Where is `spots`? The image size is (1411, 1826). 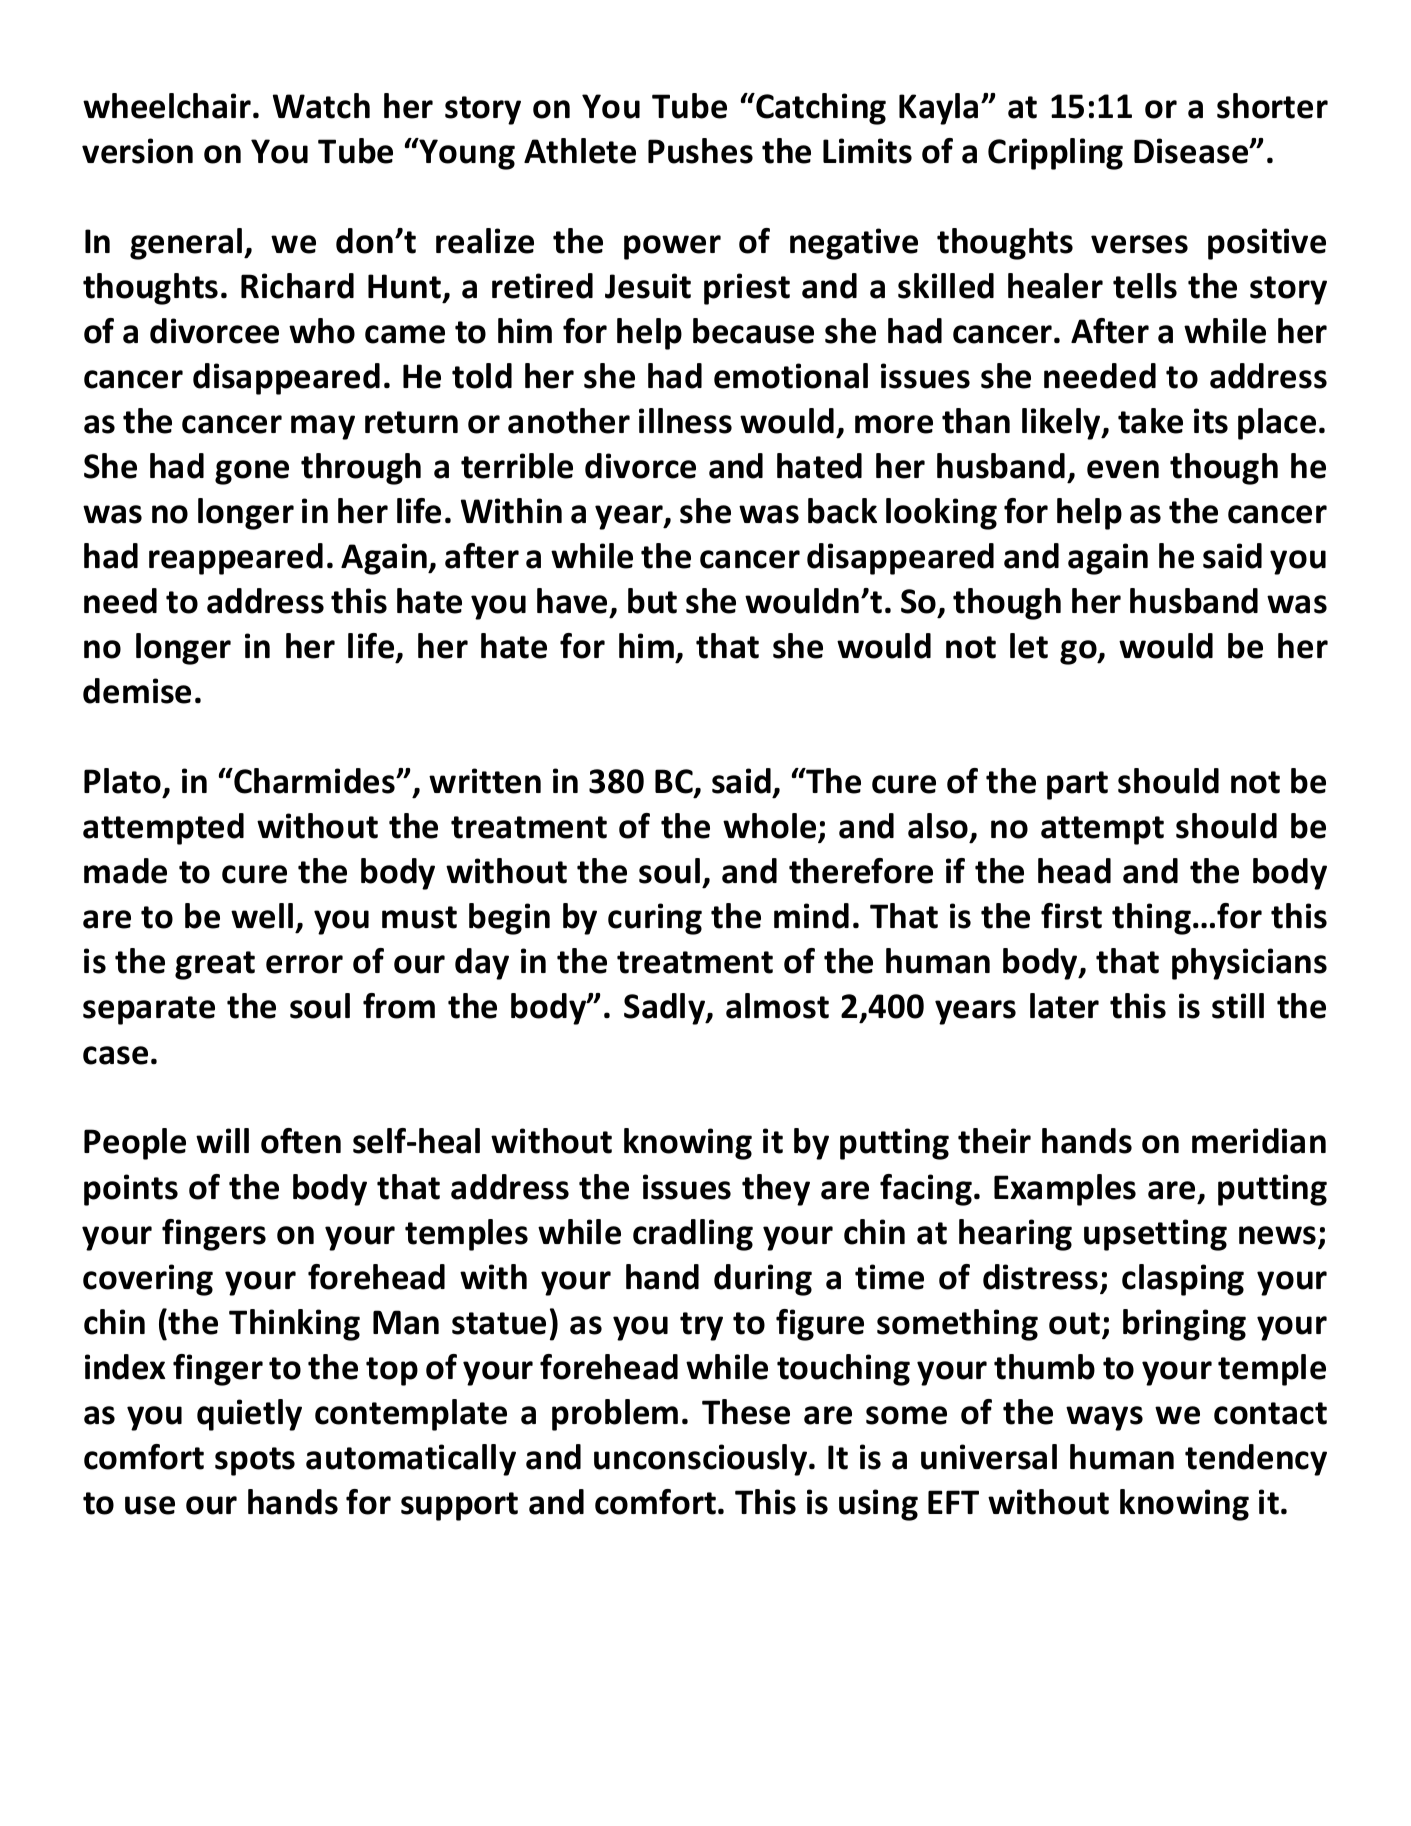
spots is located at coordinates (255, 1461).
